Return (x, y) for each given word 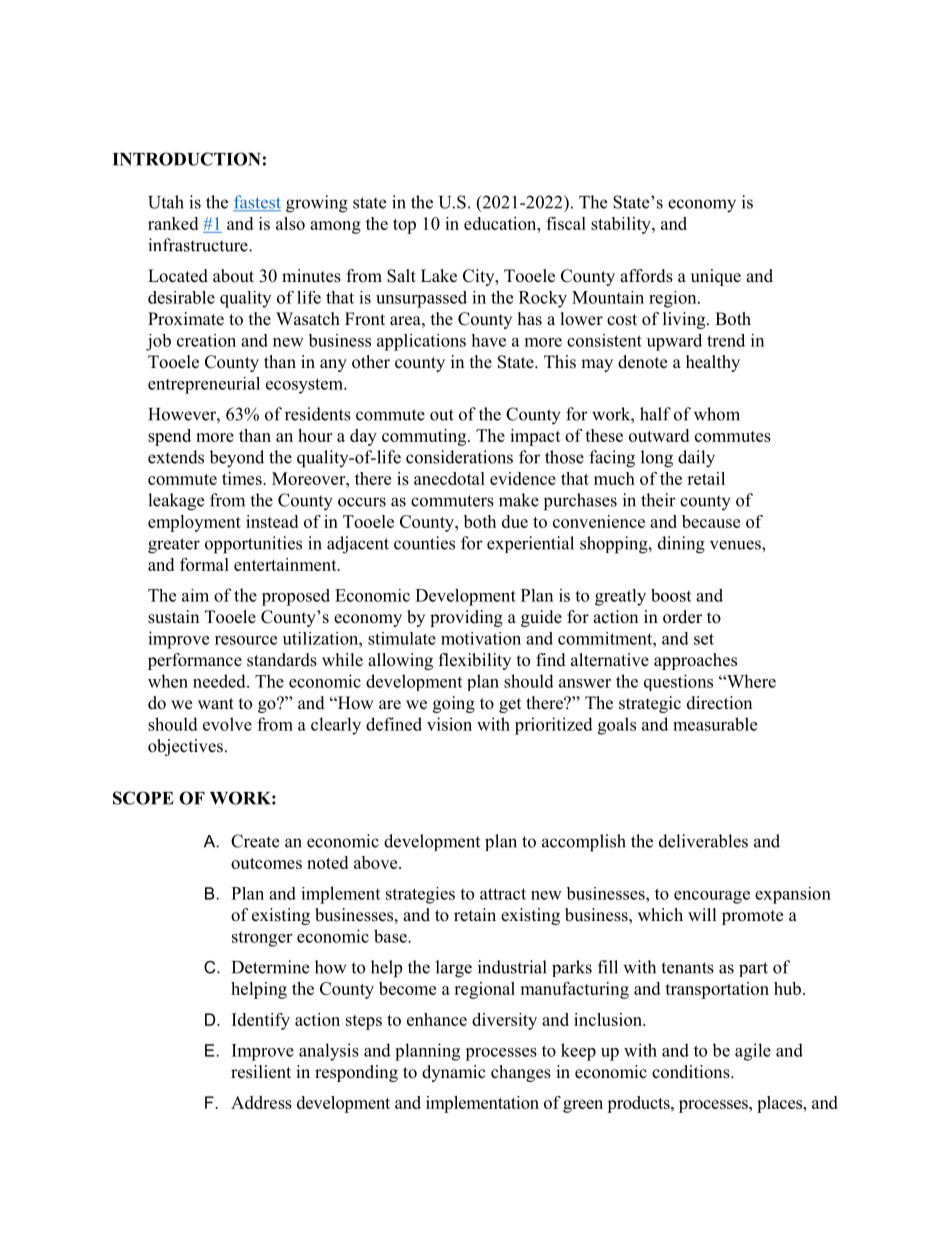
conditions (692, 1072)
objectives (185, 747)
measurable (715, 724)
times (243, 478)
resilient (261, 1072)
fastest (257, 203)
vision (449, 724)
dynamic (454, 1073)
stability (622, 225)
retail (706, 478)
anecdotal (449, 478)
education (501, 223)
